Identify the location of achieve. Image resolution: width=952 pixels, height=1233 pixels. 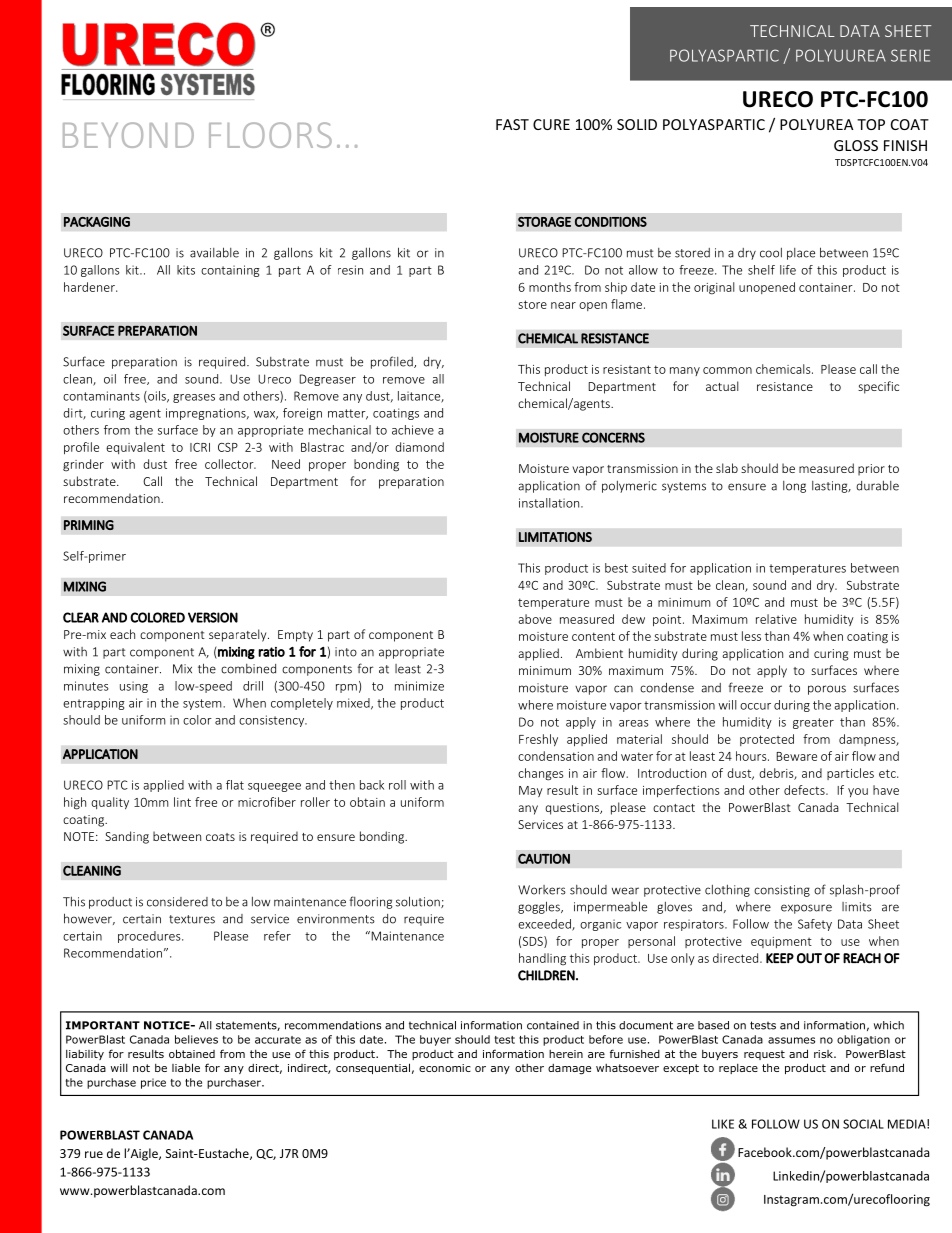
(413, 430).
